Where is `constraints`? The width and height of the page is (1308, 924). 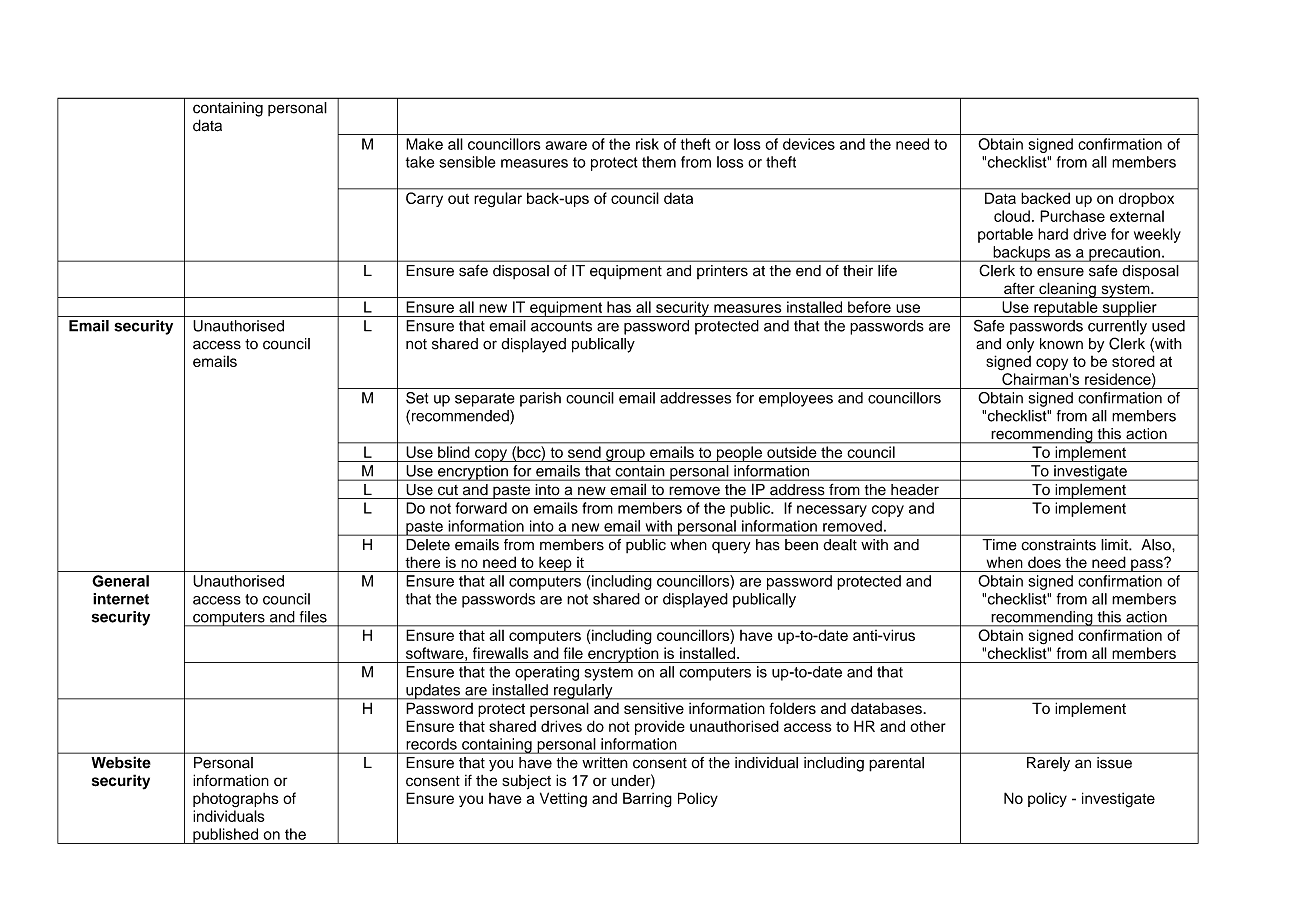
constraints is located at coordinates (1058, 545).
